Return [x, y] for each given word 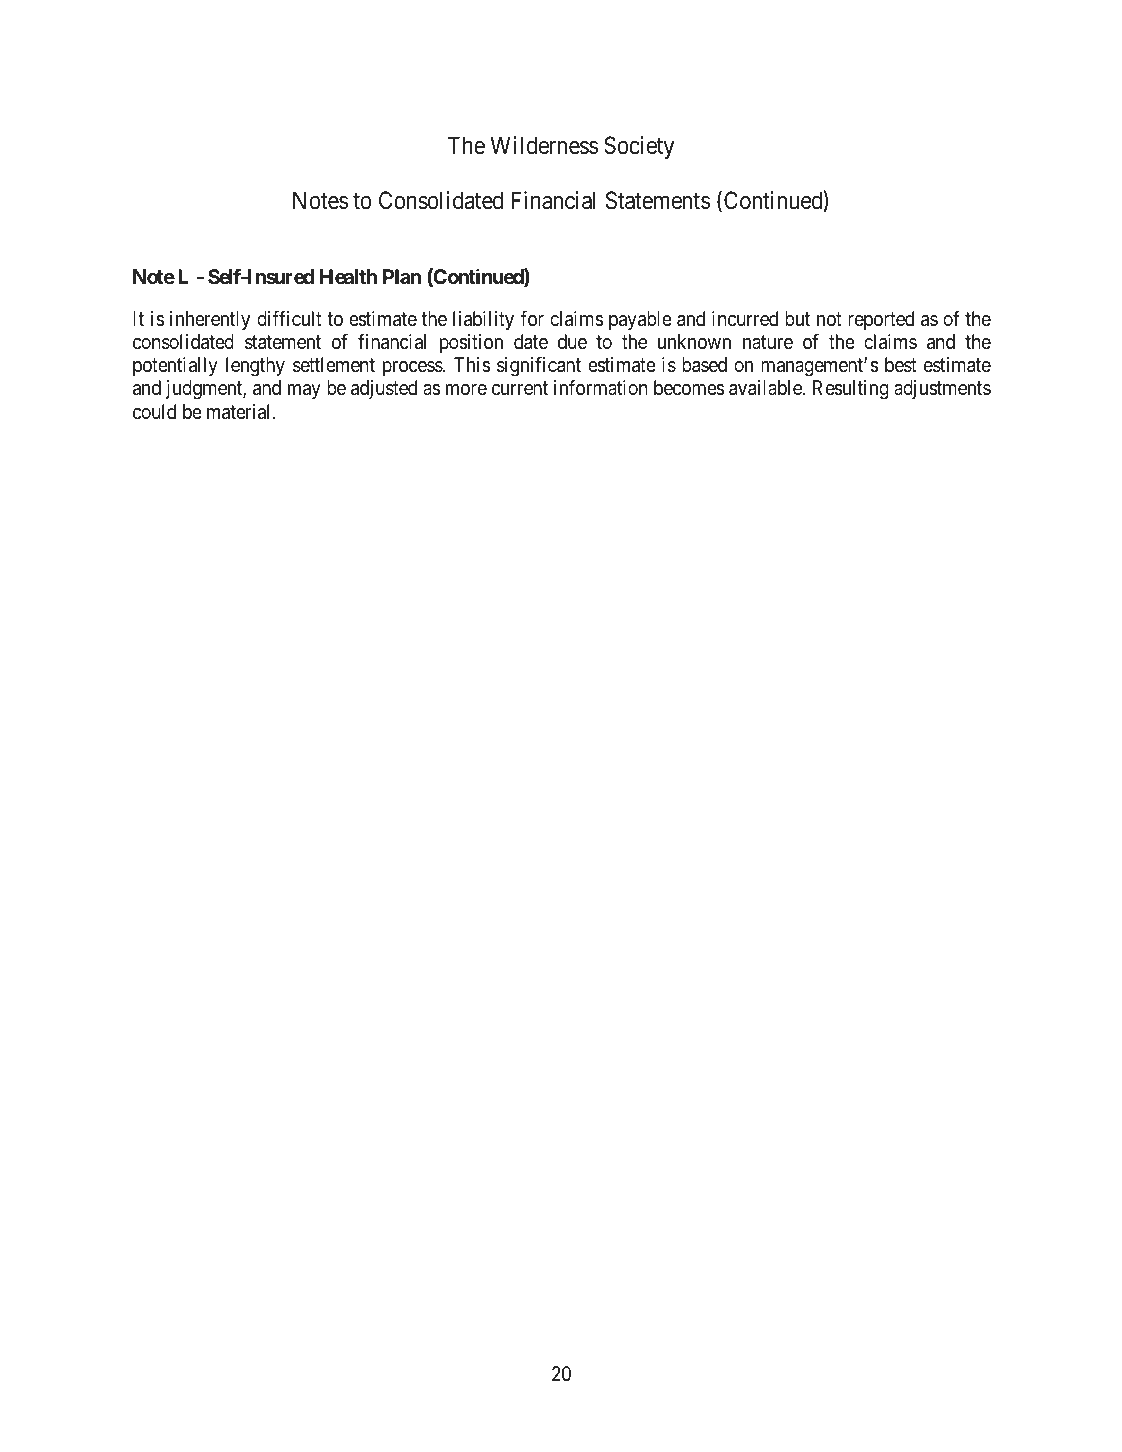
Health [348, 276]
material [240, 412]
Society [639, 147]
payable [640, 320]
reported [881, 320]
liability [483, 320]
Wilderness [544, 145]
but [797, 318]
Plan [402, 276]
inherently [210, 320]
